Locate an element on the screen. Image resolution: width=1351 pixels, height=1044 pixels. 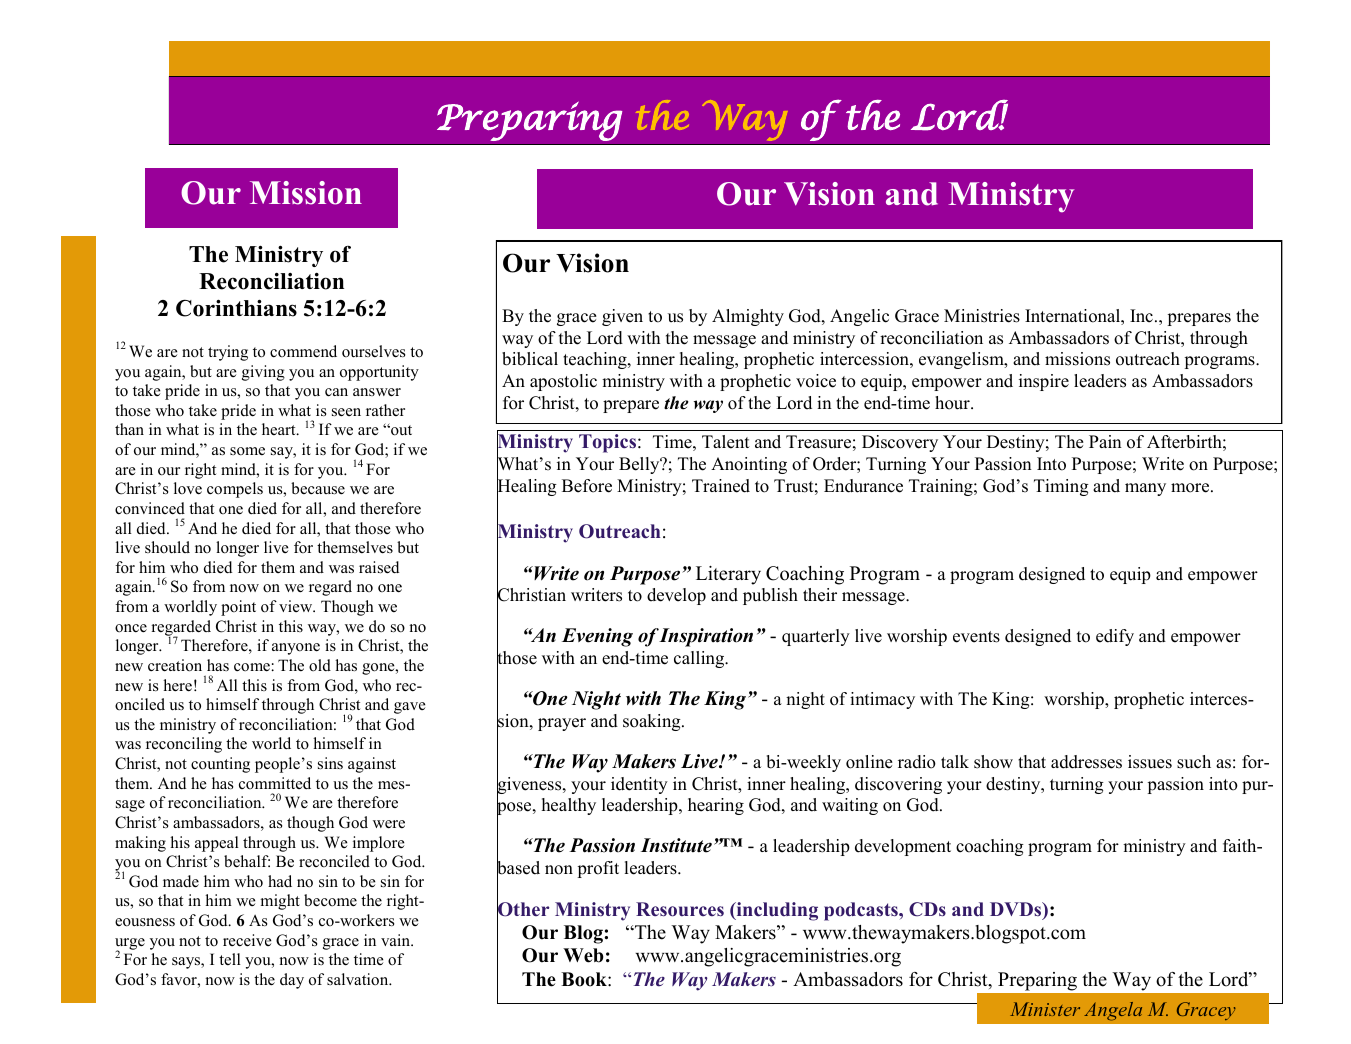
inspire is located at coordinates (1044, 382).
